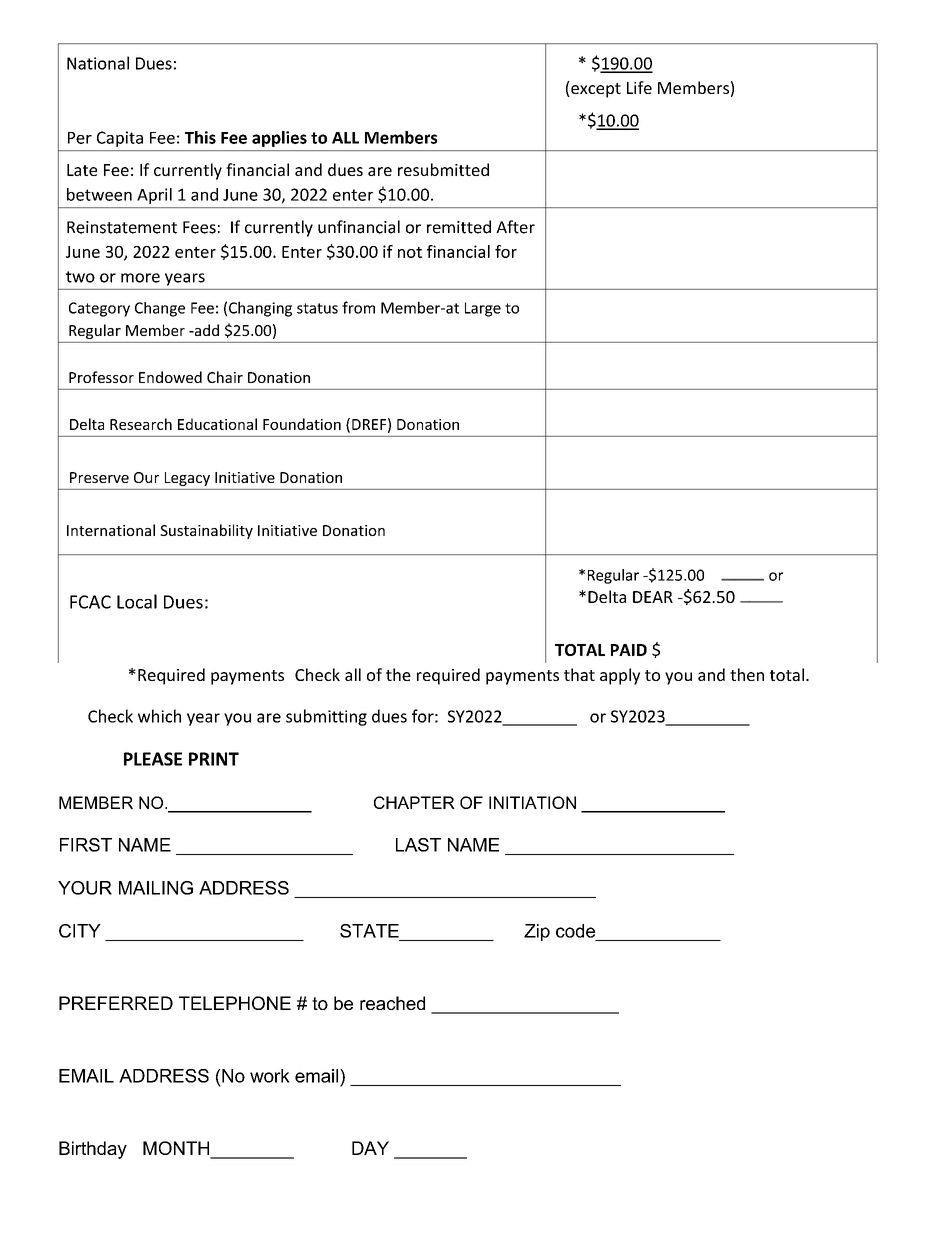 The width and height of the screenshot is (952, 1233). I want to click on resubmitted, so click(443, 169).
